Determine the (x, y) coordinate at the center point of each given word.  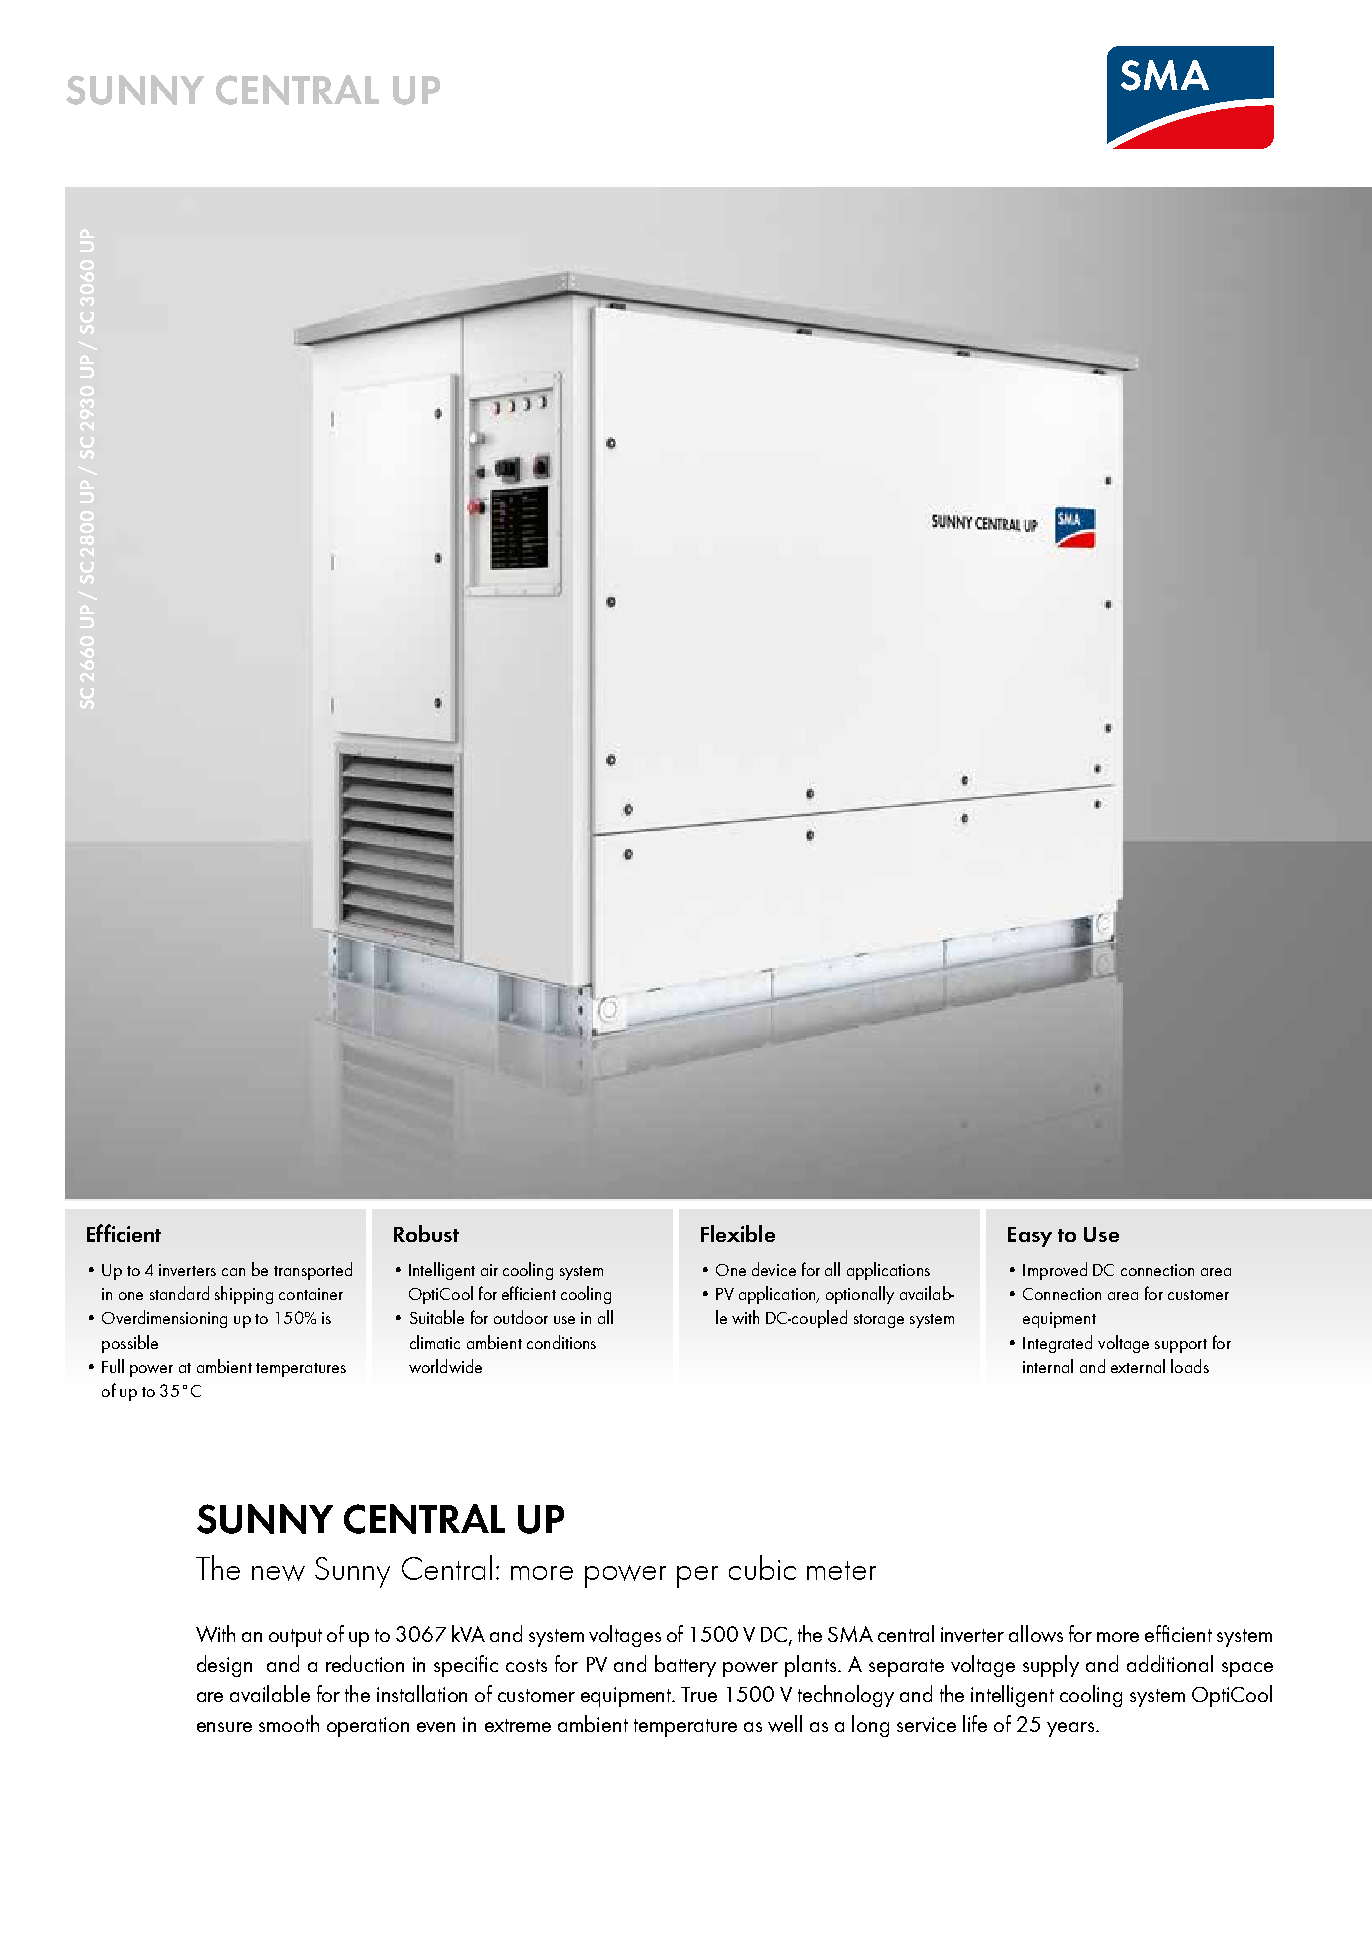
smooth (289, 1723)
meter (841, 1570)
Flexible (738, 1233)
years (1070, 1729)
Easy (1030, 1237)
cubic (762, 1567)
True (699, 1694)
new (278, 1573)
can (233, 1272)
